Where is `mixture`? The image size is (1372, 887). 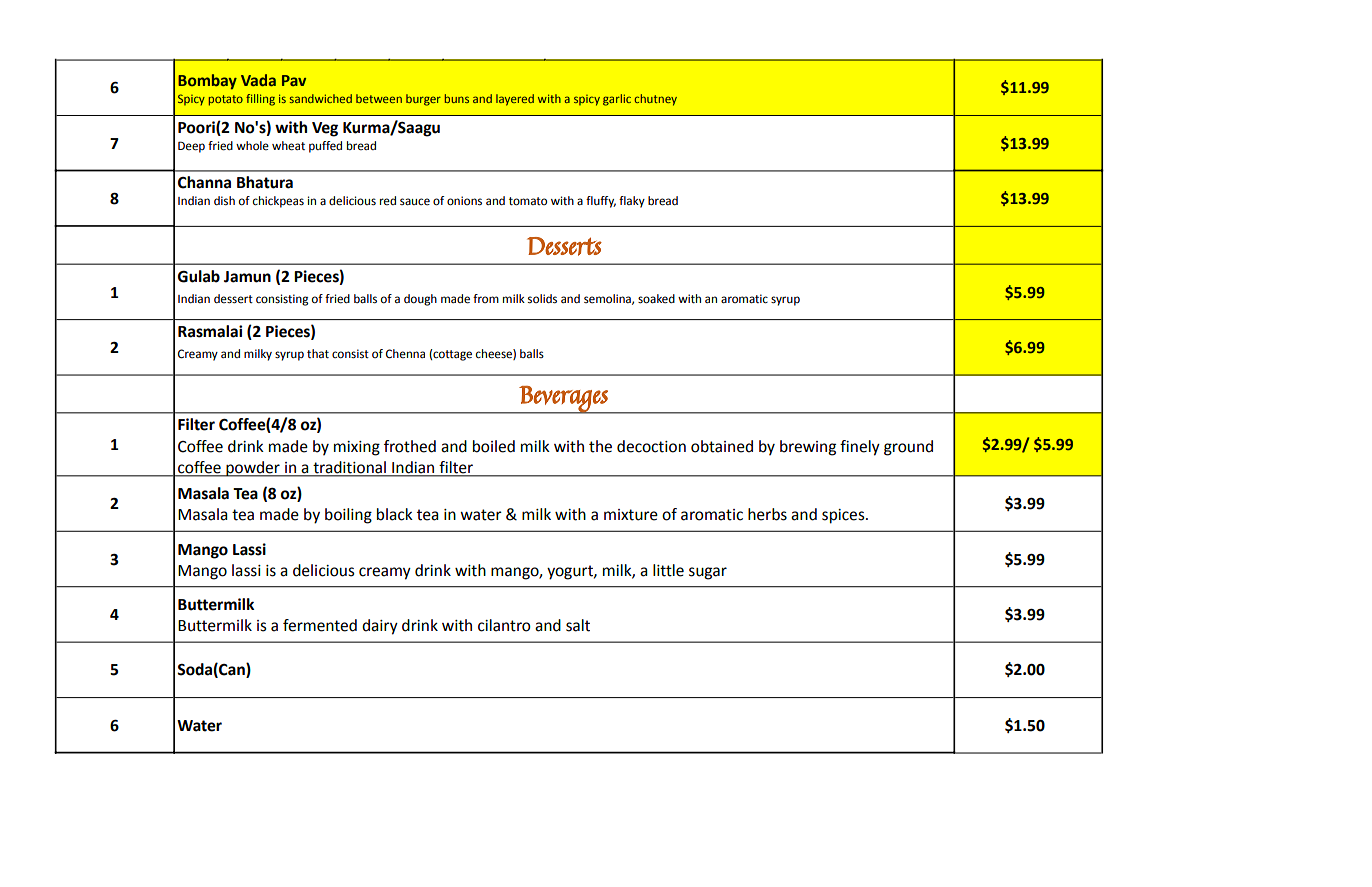 mixture is located at coordinates (631, 515).
